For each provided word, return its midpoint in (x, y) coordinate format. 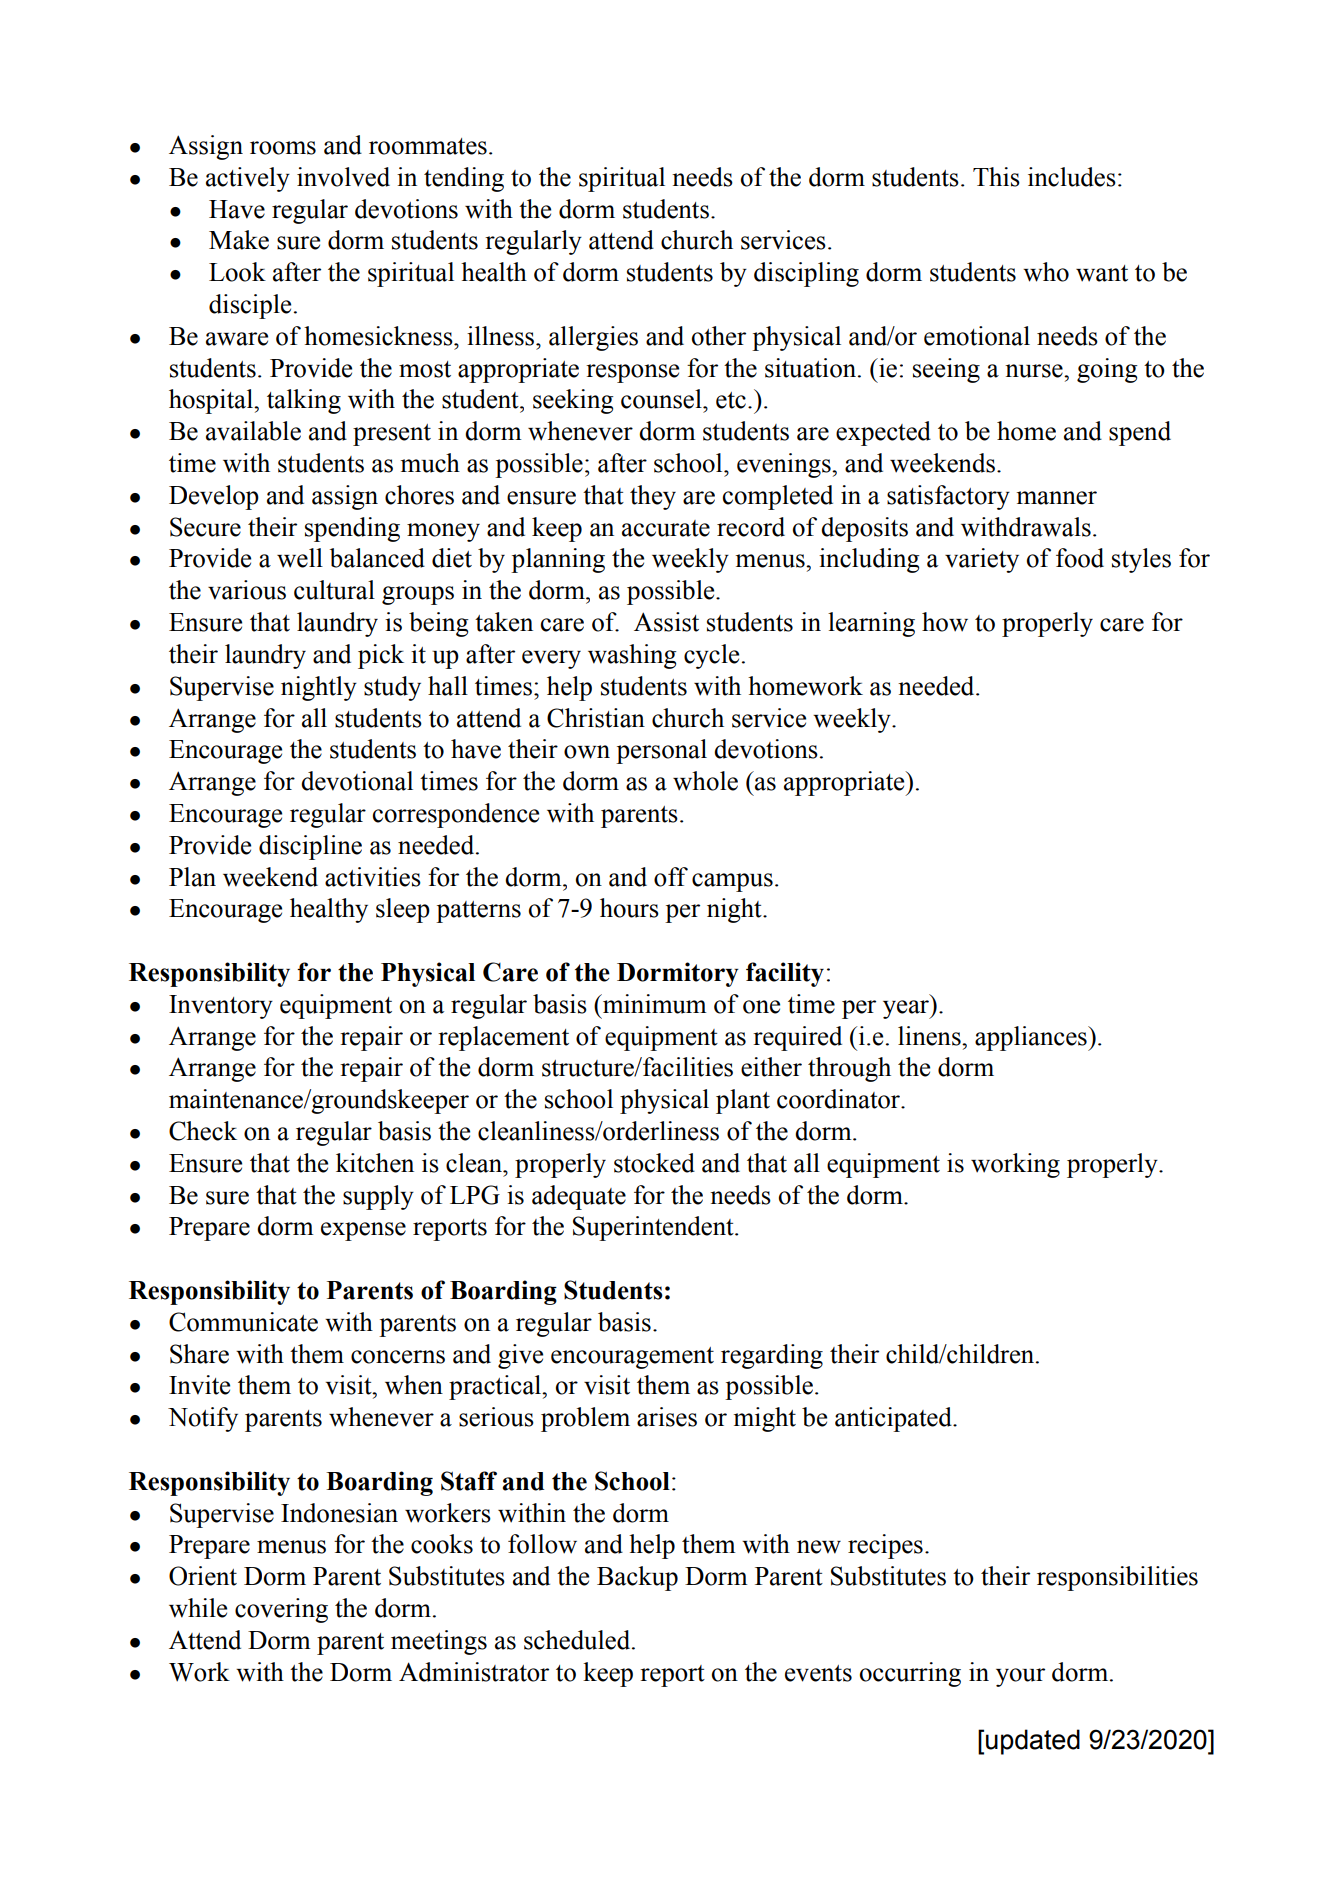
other (719, 336)
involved (343, 177)
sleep (403, 910)
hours (629, 908)
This (996, 177)
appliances (1032, 1038)
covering (281, 1610)
